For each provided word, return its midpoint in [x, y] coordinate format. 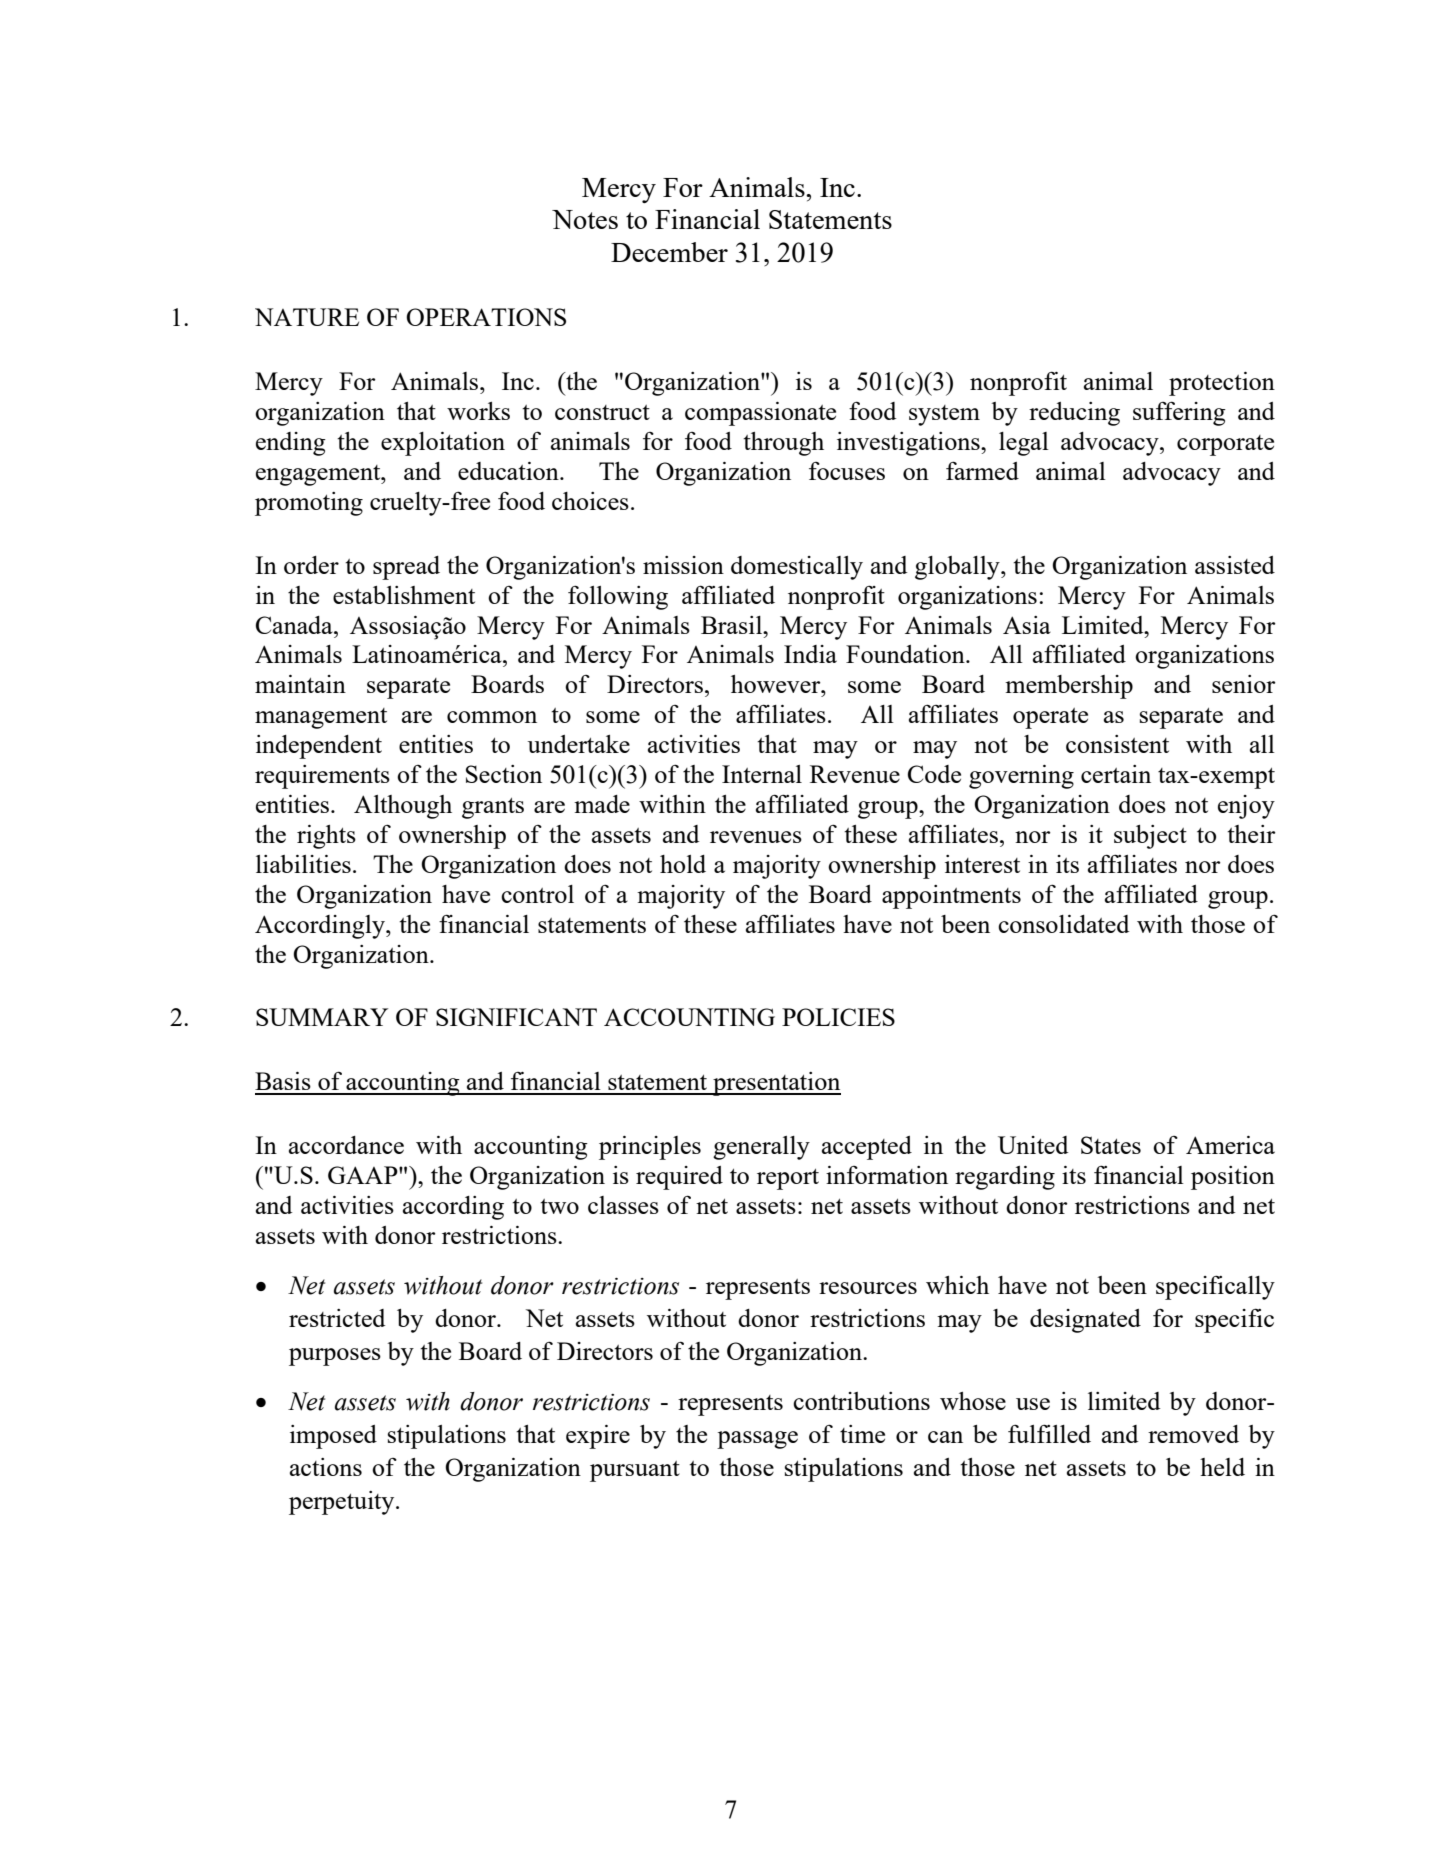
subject [1150, 837]
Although [403, 807]
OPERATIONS [486, 317]
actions [326, 1467]
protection [1222, 384]
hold [683, 864]
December [669, 252]
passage [757, 1440]
